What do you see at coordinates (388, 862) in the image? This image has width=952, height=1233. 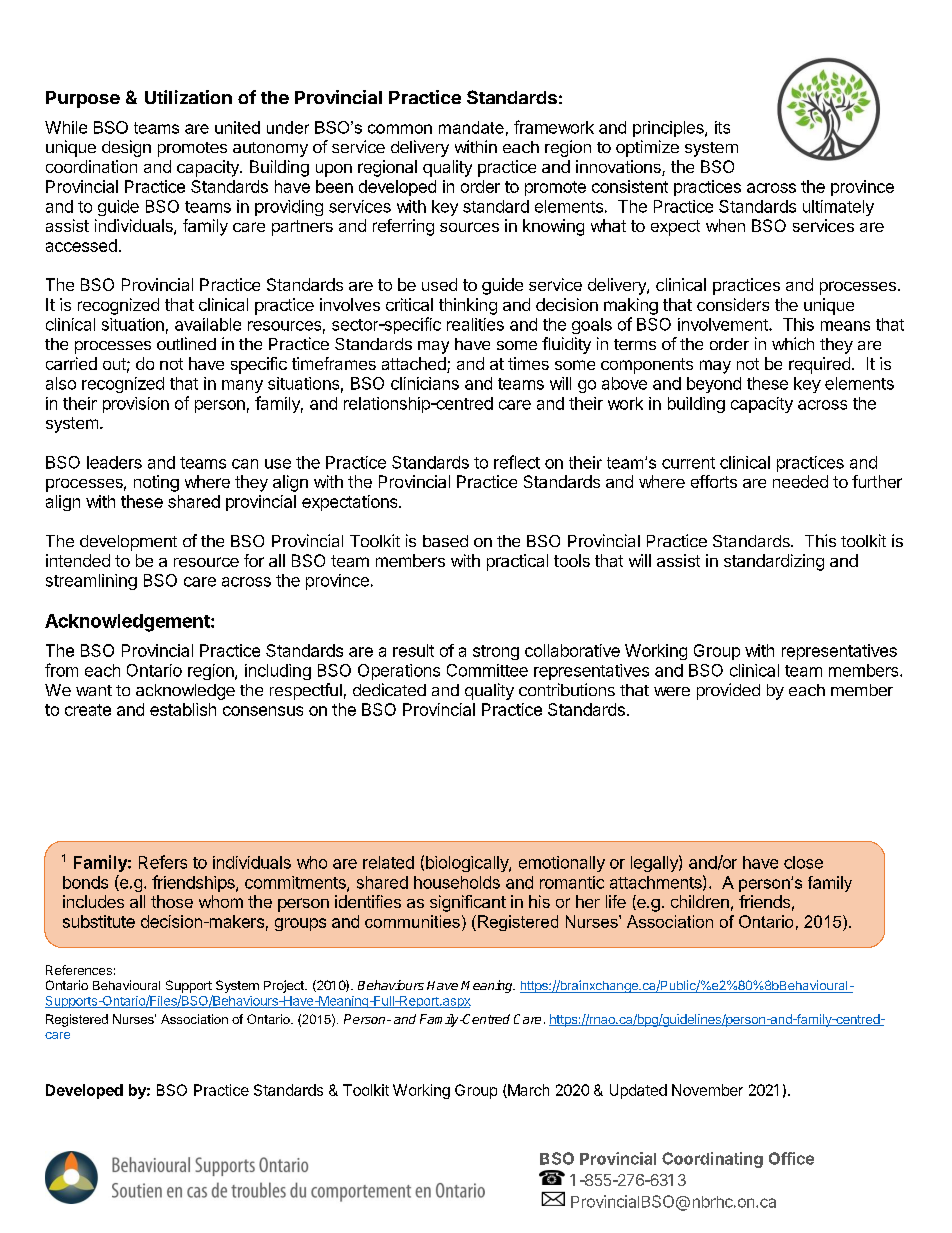 I see `related` at bounding box center [388, 862].
